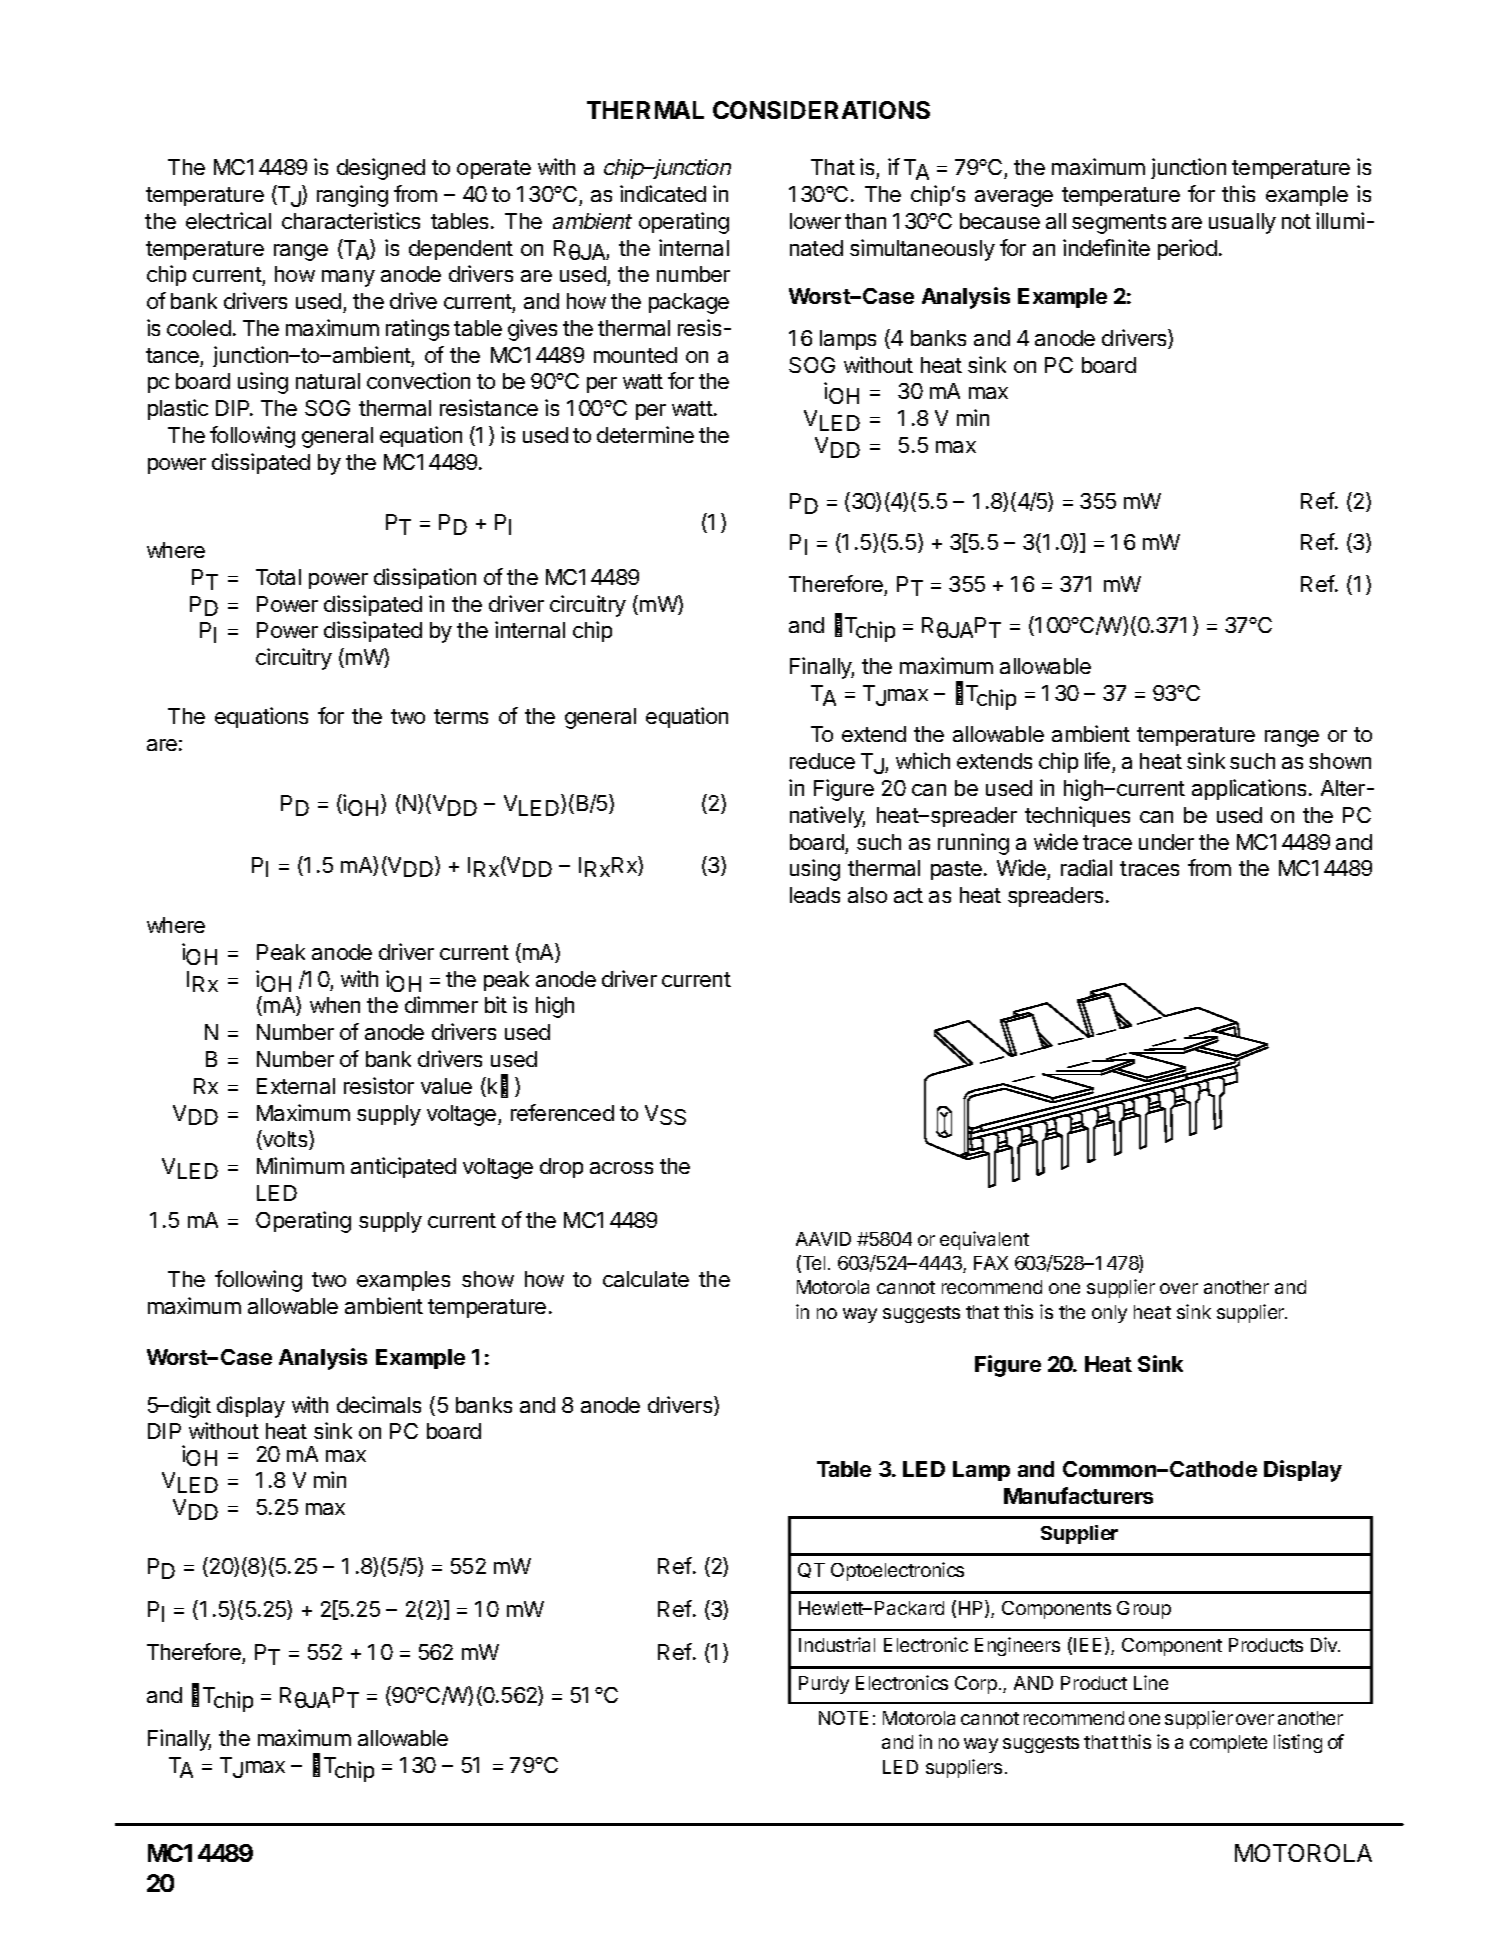 The image size is (1494, 1934). What do you see at coordinates (352, 196) in the image?
I see `ranging` at bounding box center [352, 196].
